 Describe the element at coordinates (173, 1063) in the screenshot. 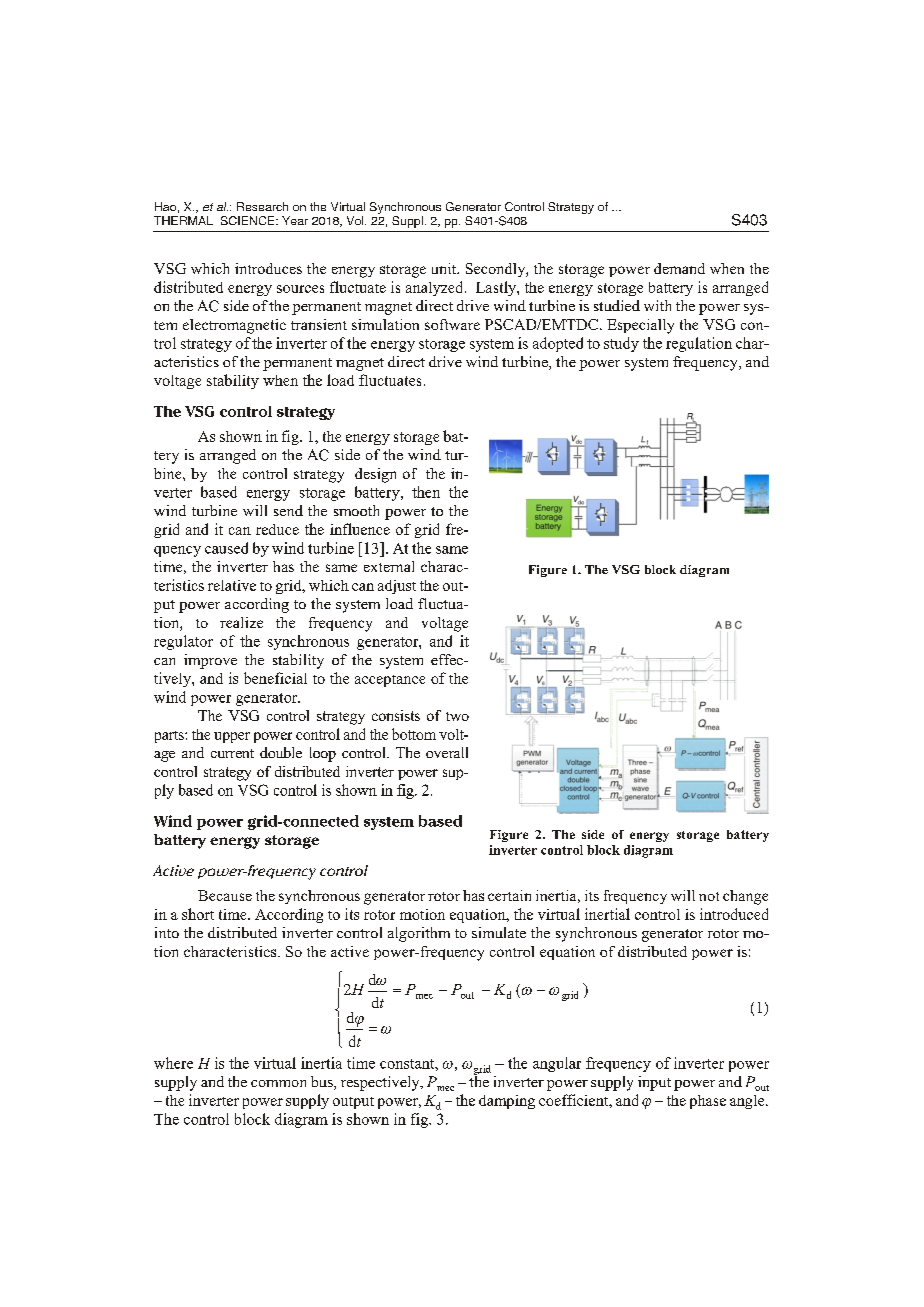

I see `where` at that location.
